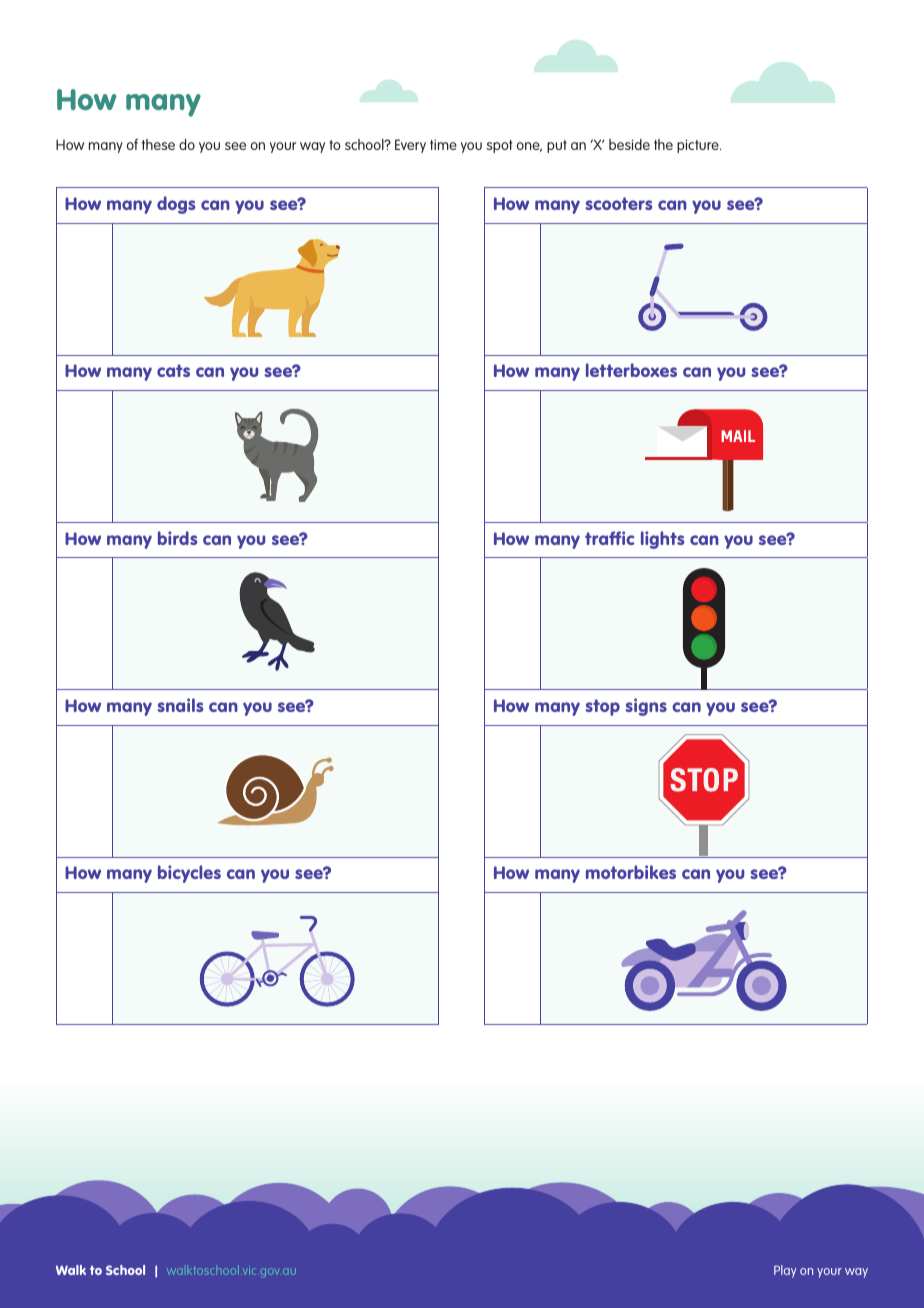 Image resolution: width=924 pixels, height=1308 pixels. I want to click on motorbikes, so click(631, 872).
